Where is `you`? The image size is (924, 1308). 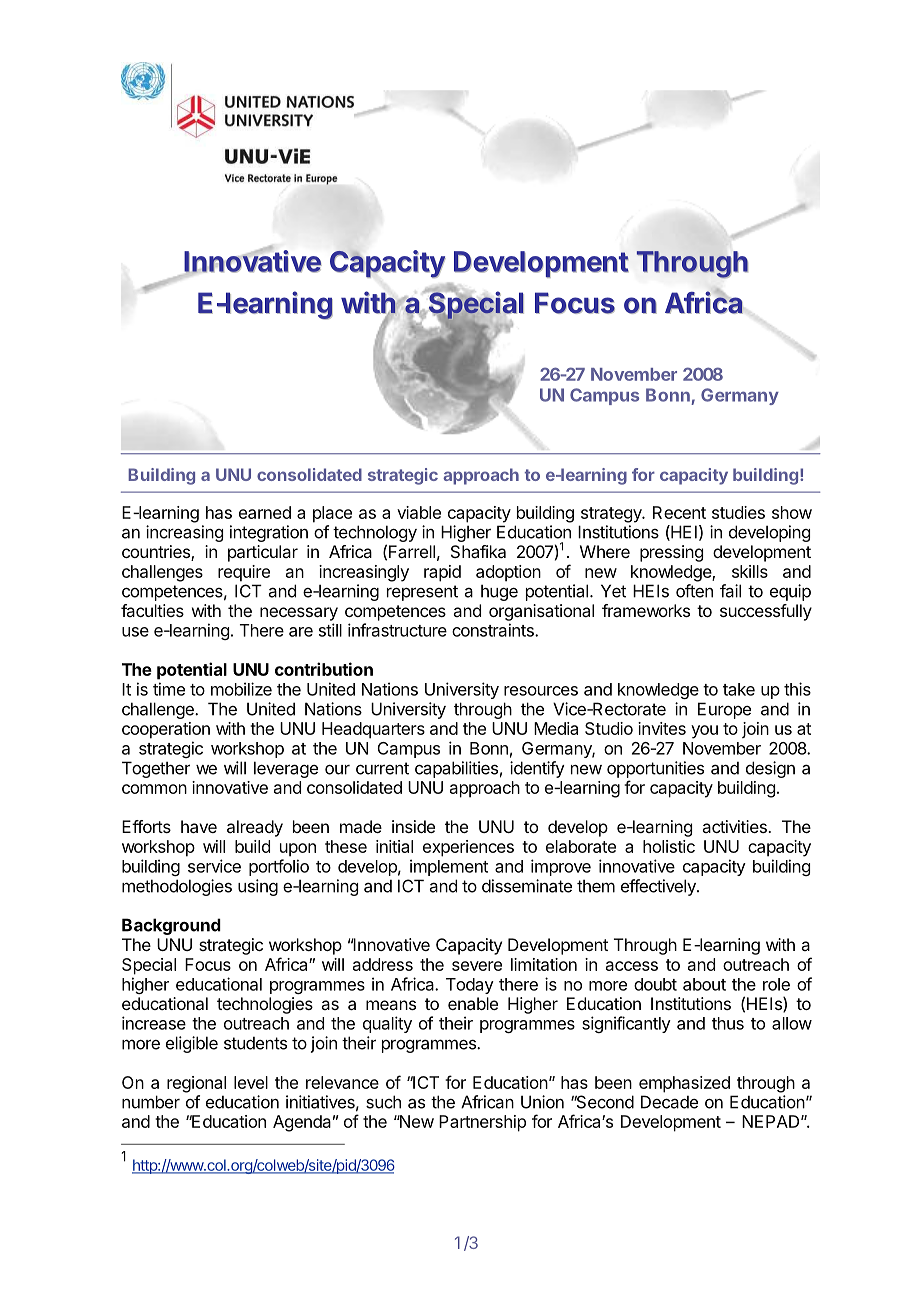
you is located at coordinates (704, 732).
